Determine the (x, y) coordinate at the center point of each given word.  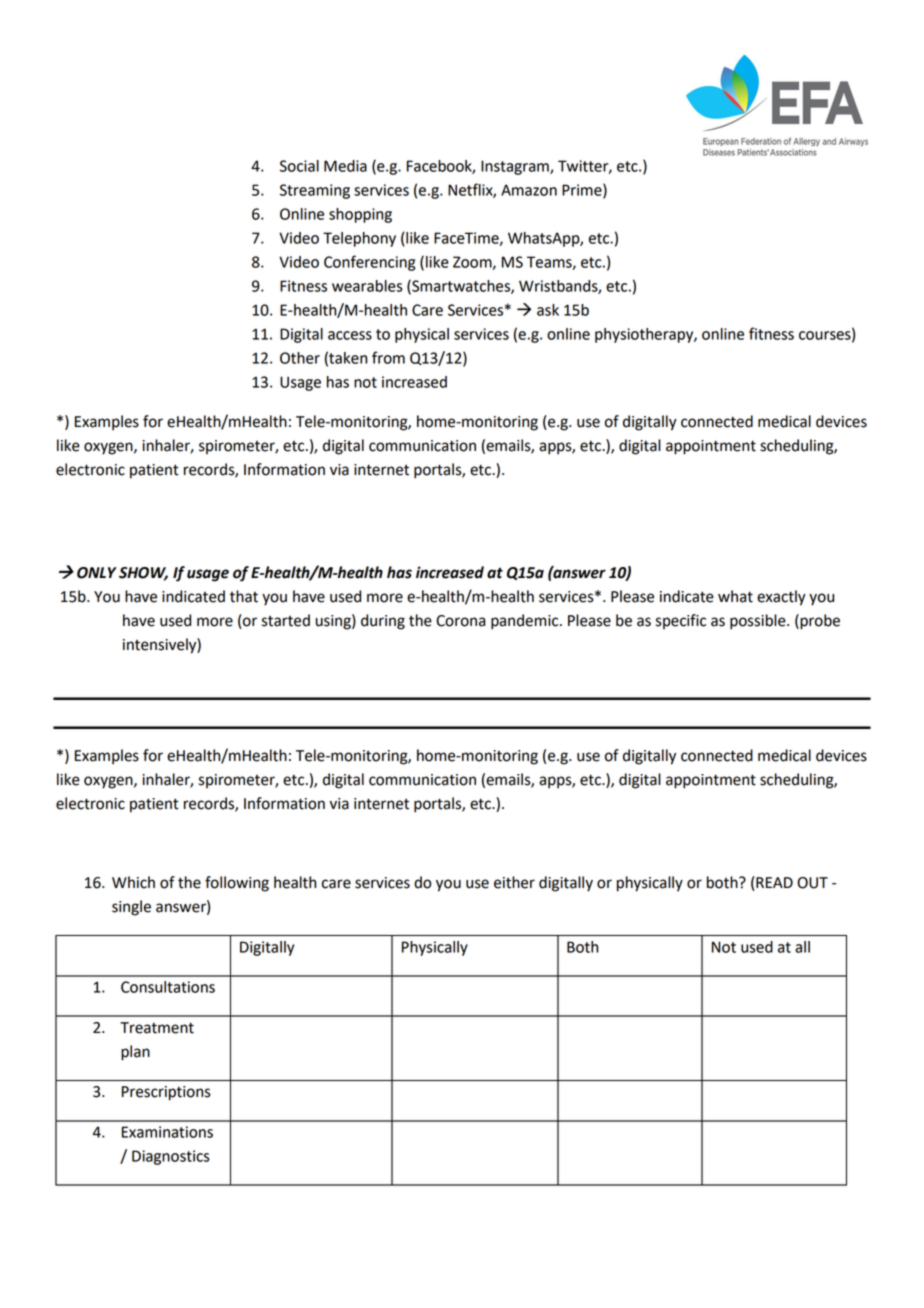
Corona (460, 621)
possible (759, 622)
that (244, 596)
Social (299, 166)
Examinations (167, 1132)
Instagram (516, 167)
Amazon (529, 190)
